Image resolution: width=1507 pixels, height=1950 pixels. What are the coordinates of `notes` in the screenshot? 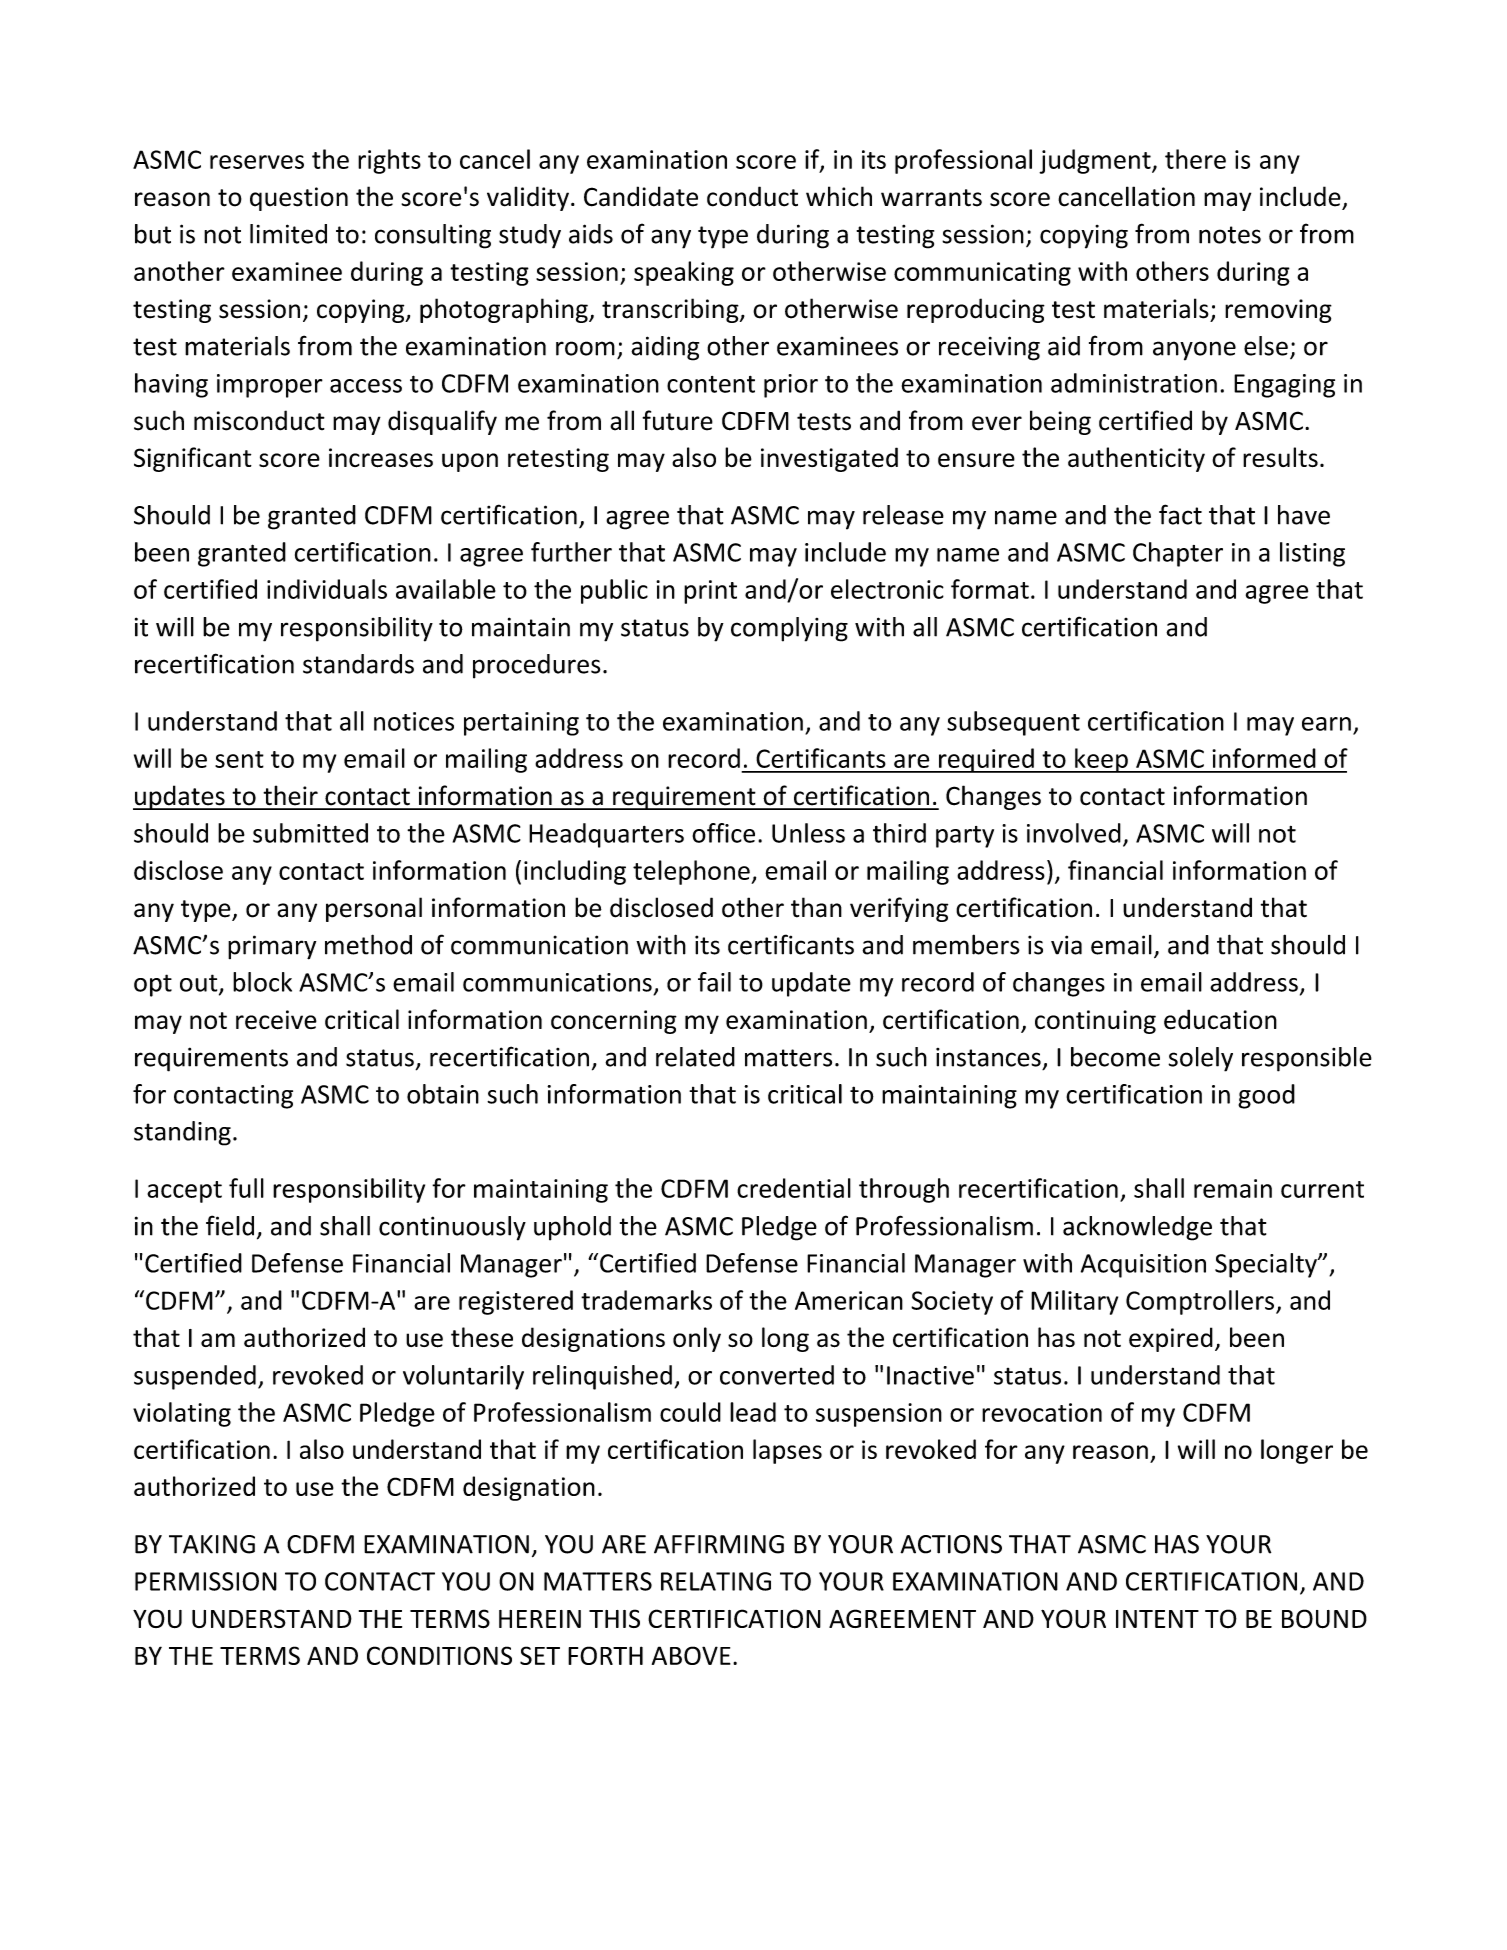 It's located at (1230, 235).
